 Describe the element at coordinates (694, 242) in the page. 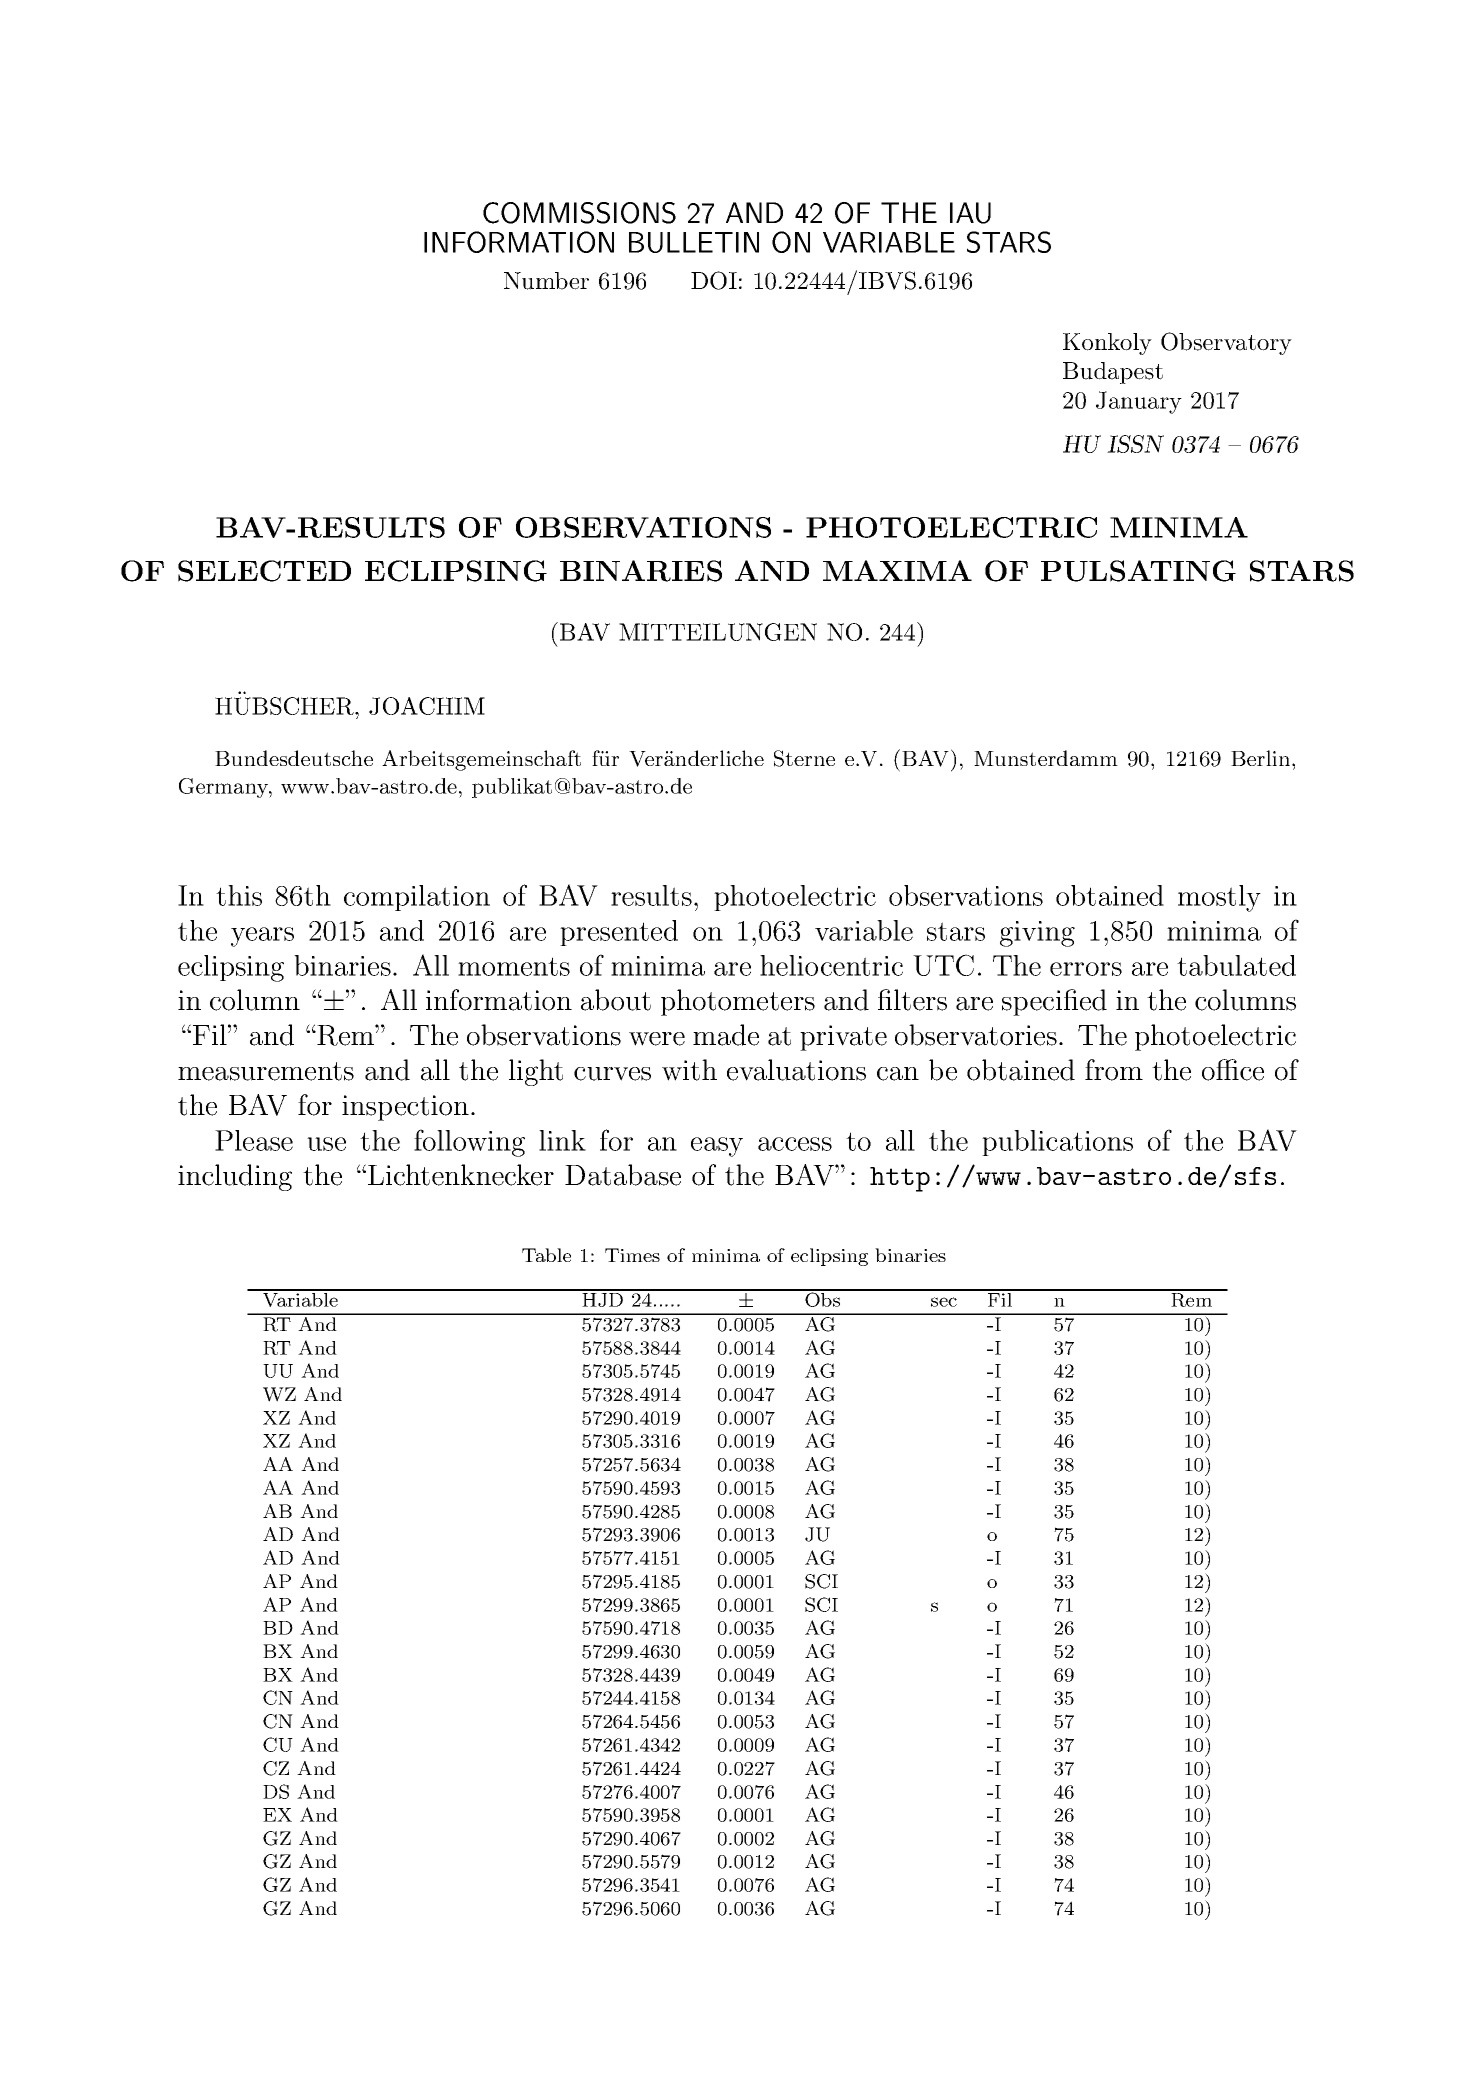

I see `BULLETIN` at that location.
